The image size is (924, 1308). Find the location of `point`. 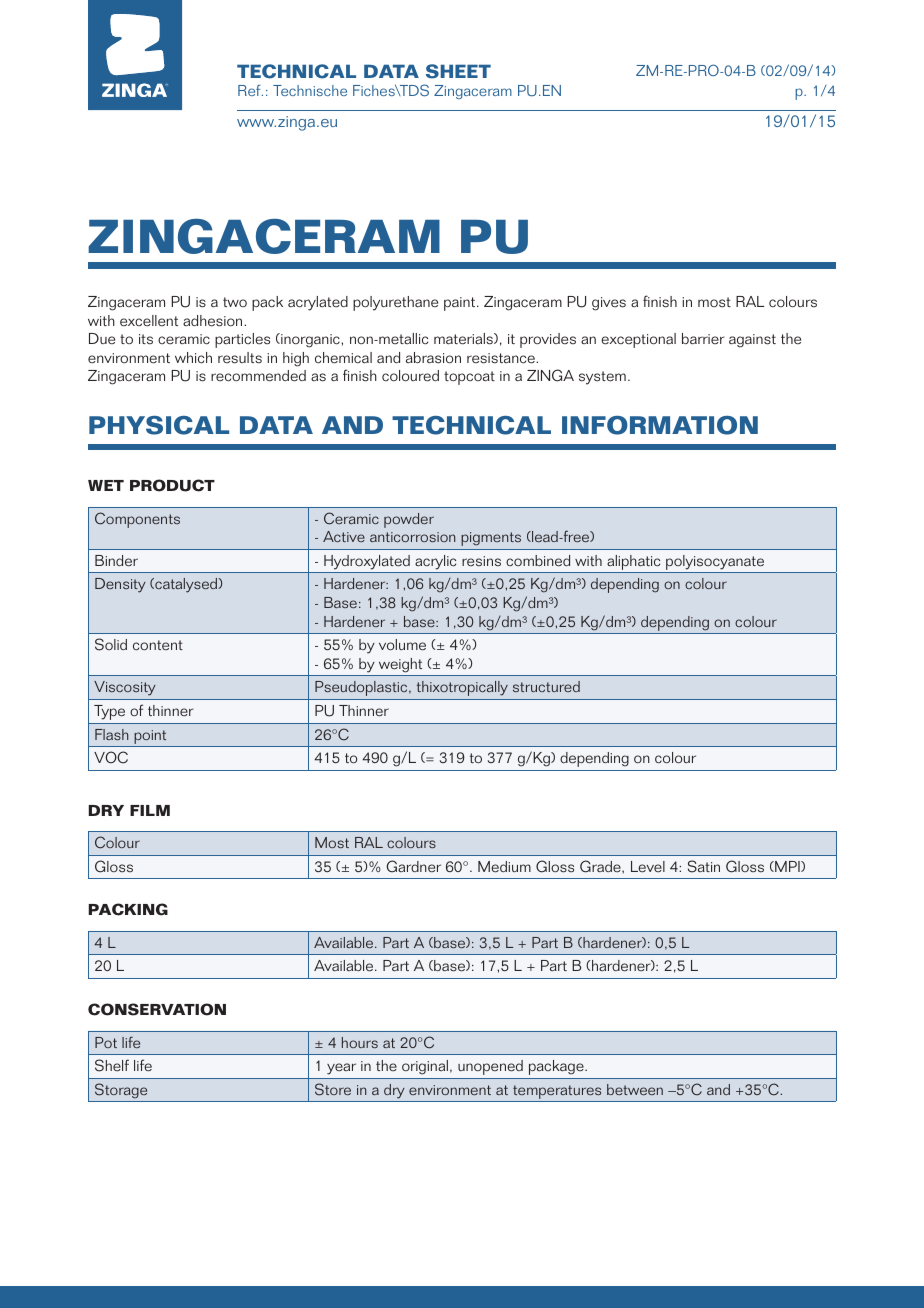

point is located at coordinates (150, 737).
